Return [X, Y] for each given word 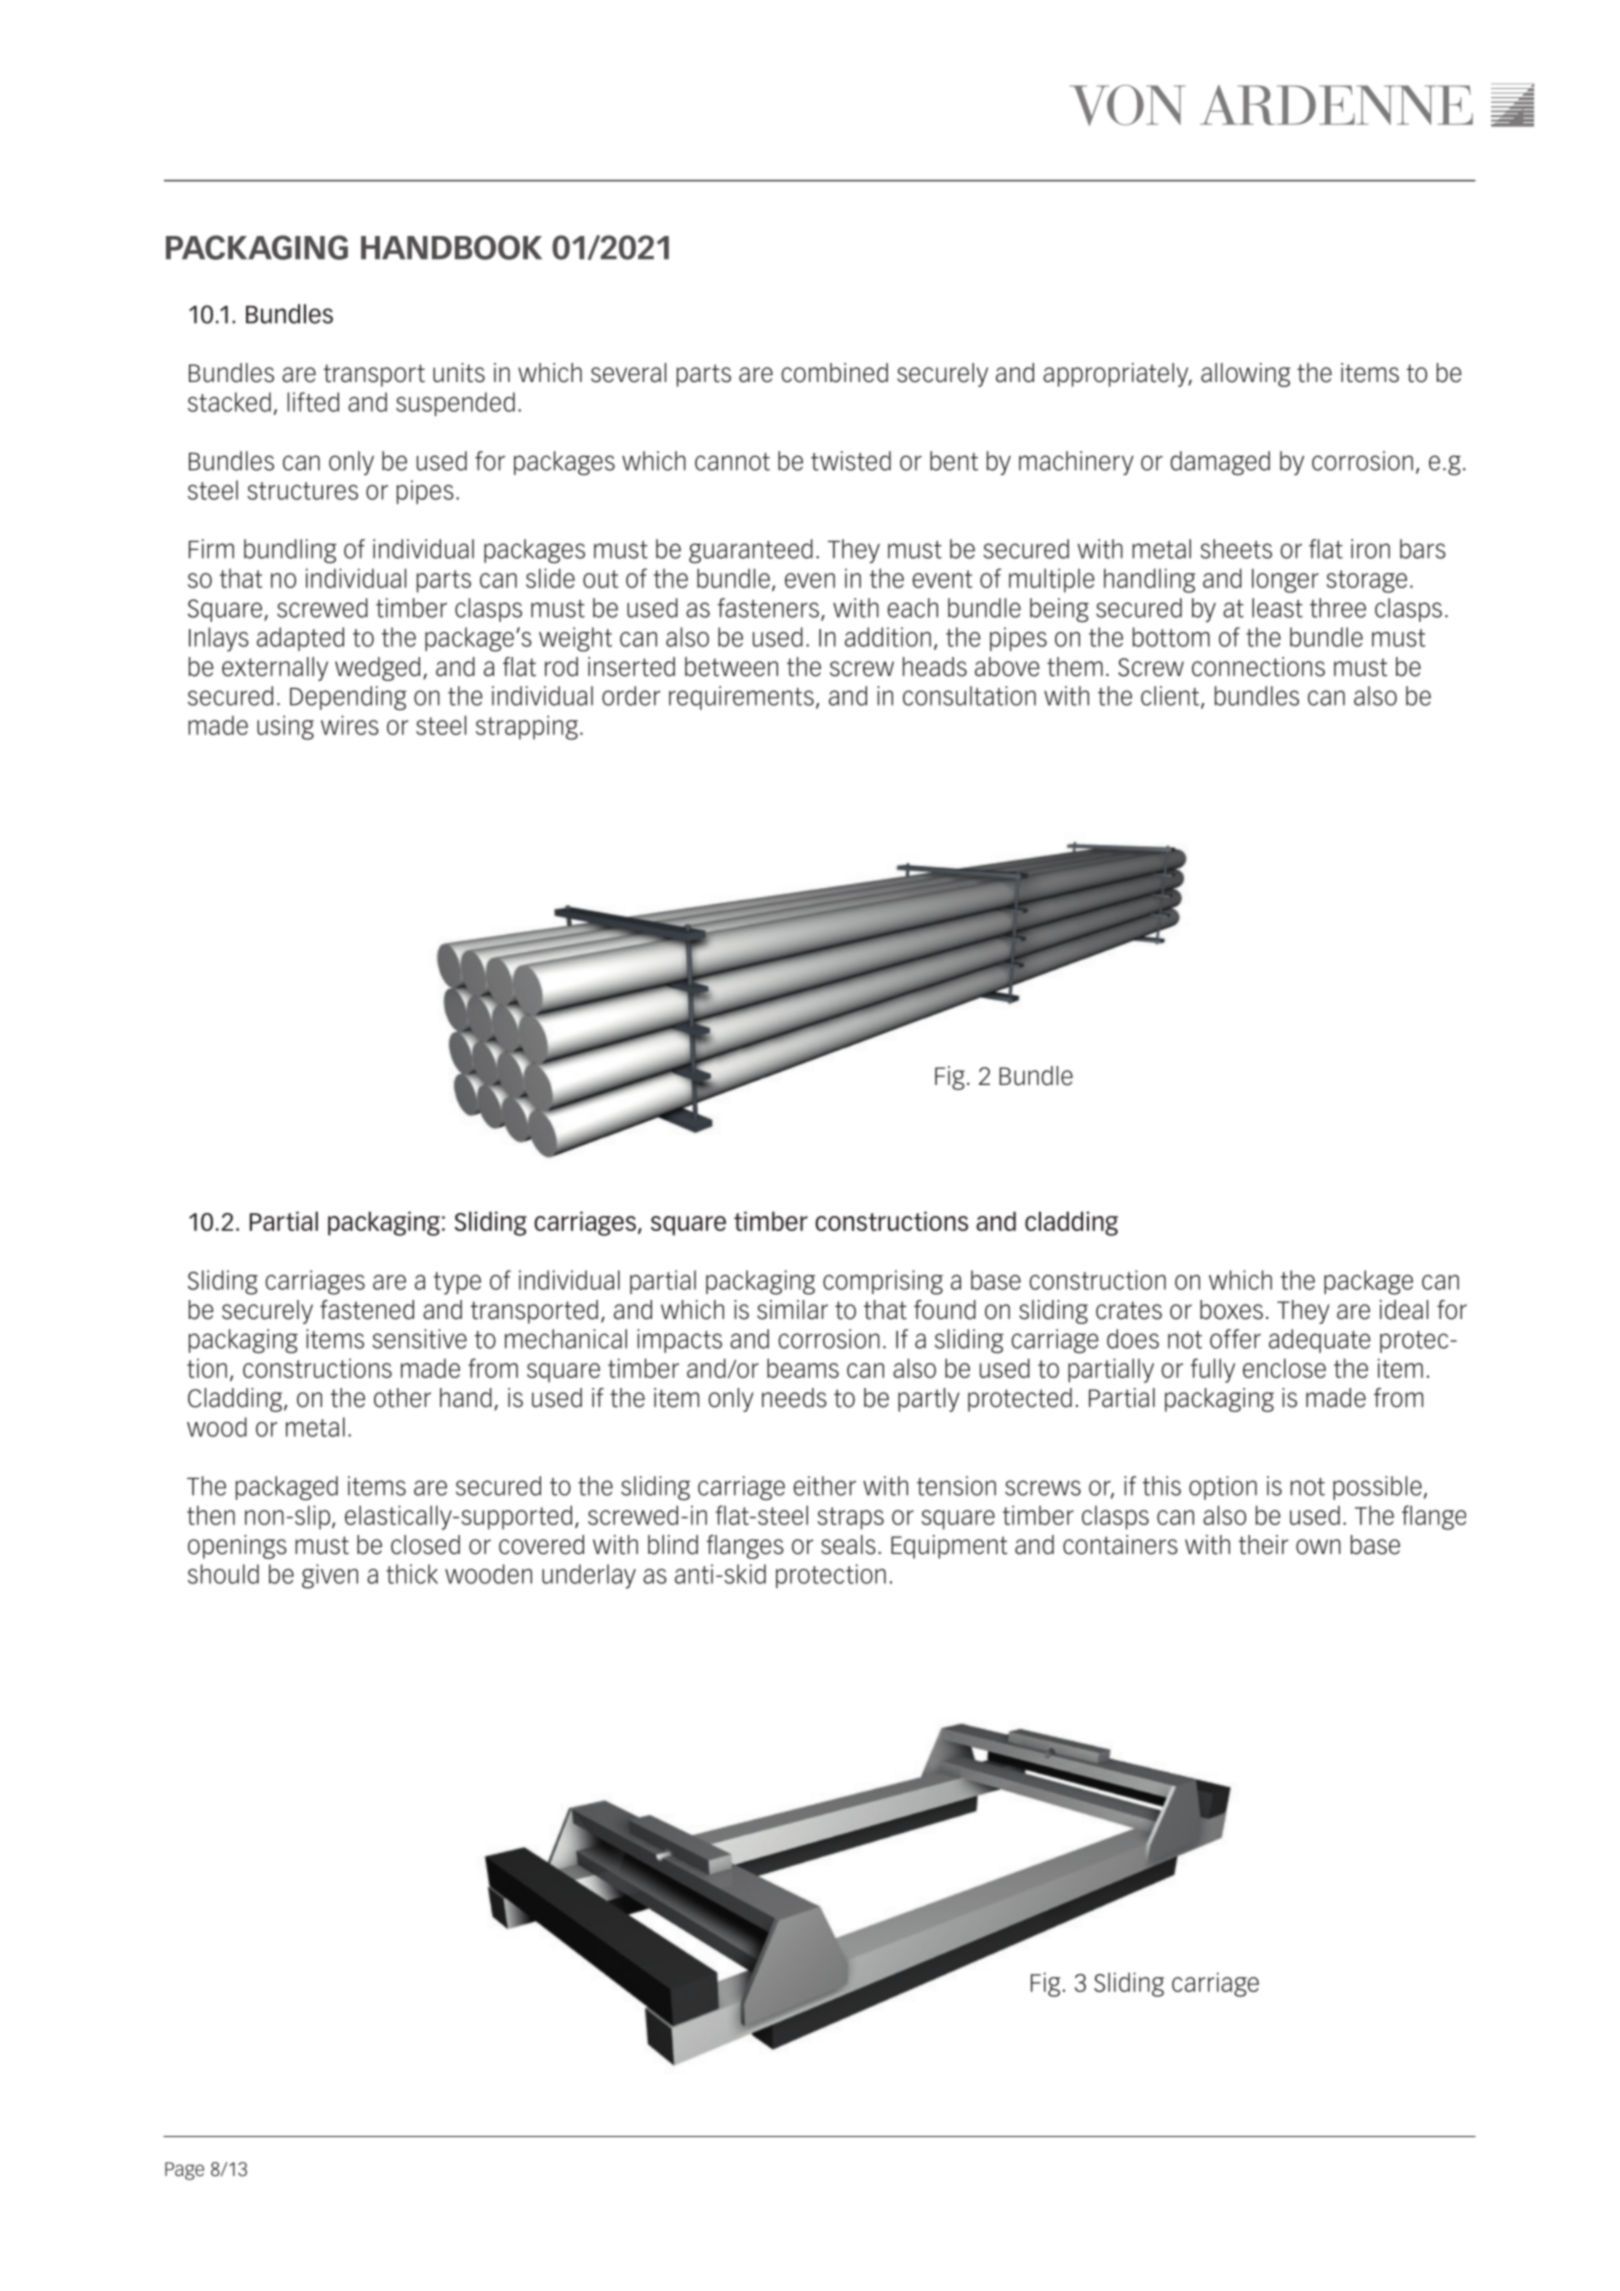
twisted [851, 461]
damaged [1220, 463]
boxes [1231, 1310]
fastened [367, 1310]
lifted [313, 402]
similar [792, 1310]
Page [184, 2171]
